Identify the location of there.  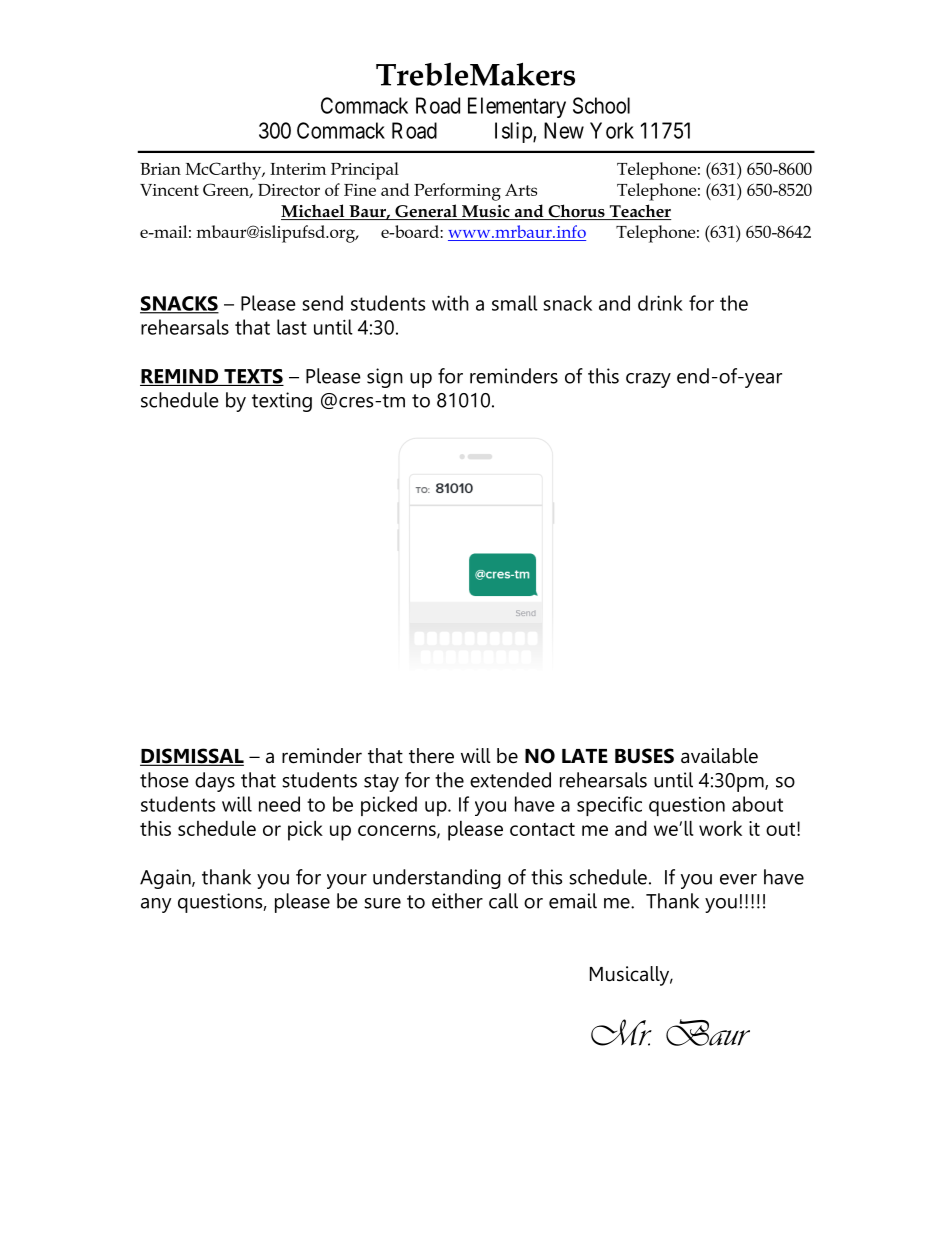
(431, 756).
